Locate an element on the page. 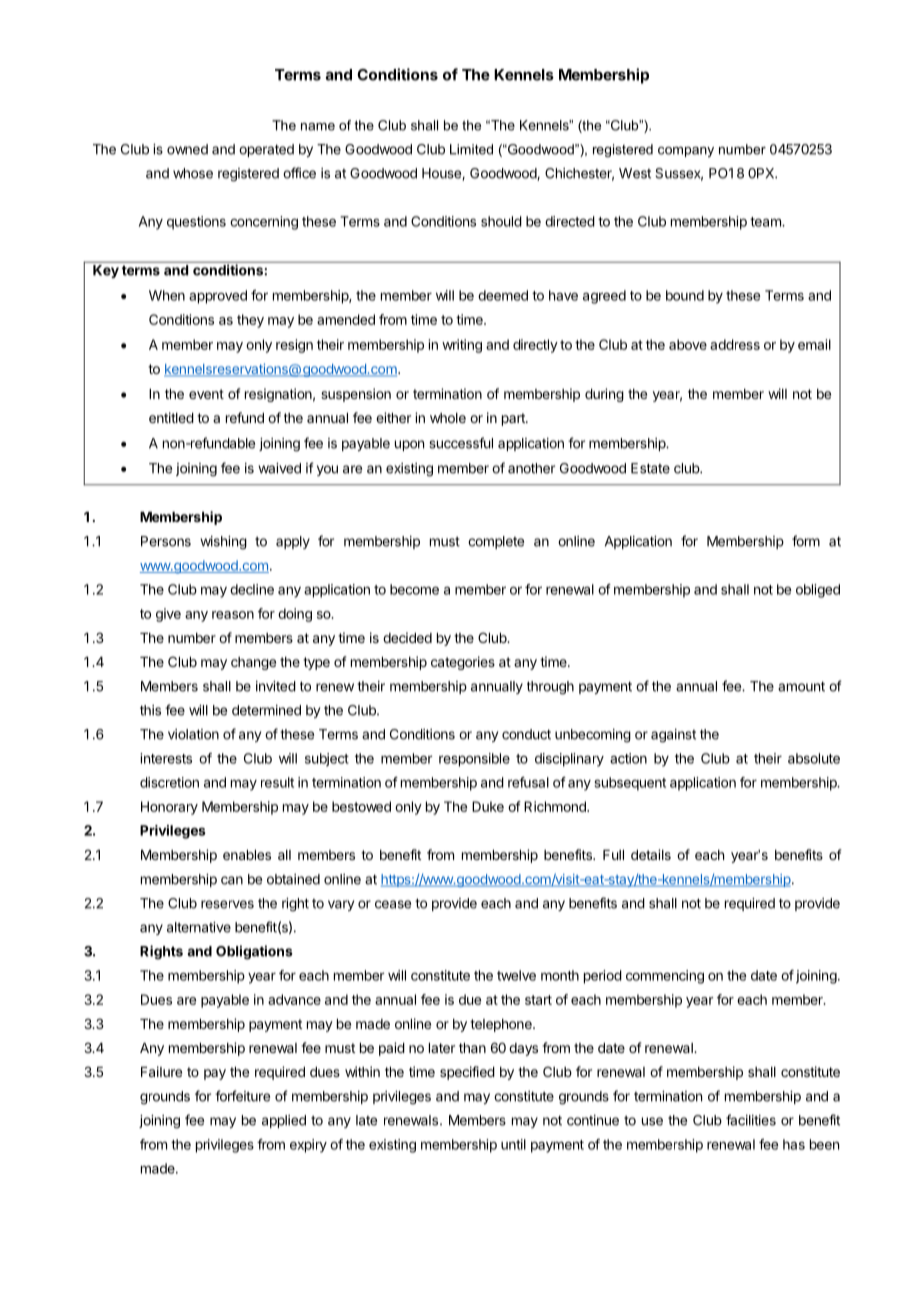 Image resolution: width=924 pixels, height=1308 pixels. owned is located at coordinates (187, 149).
